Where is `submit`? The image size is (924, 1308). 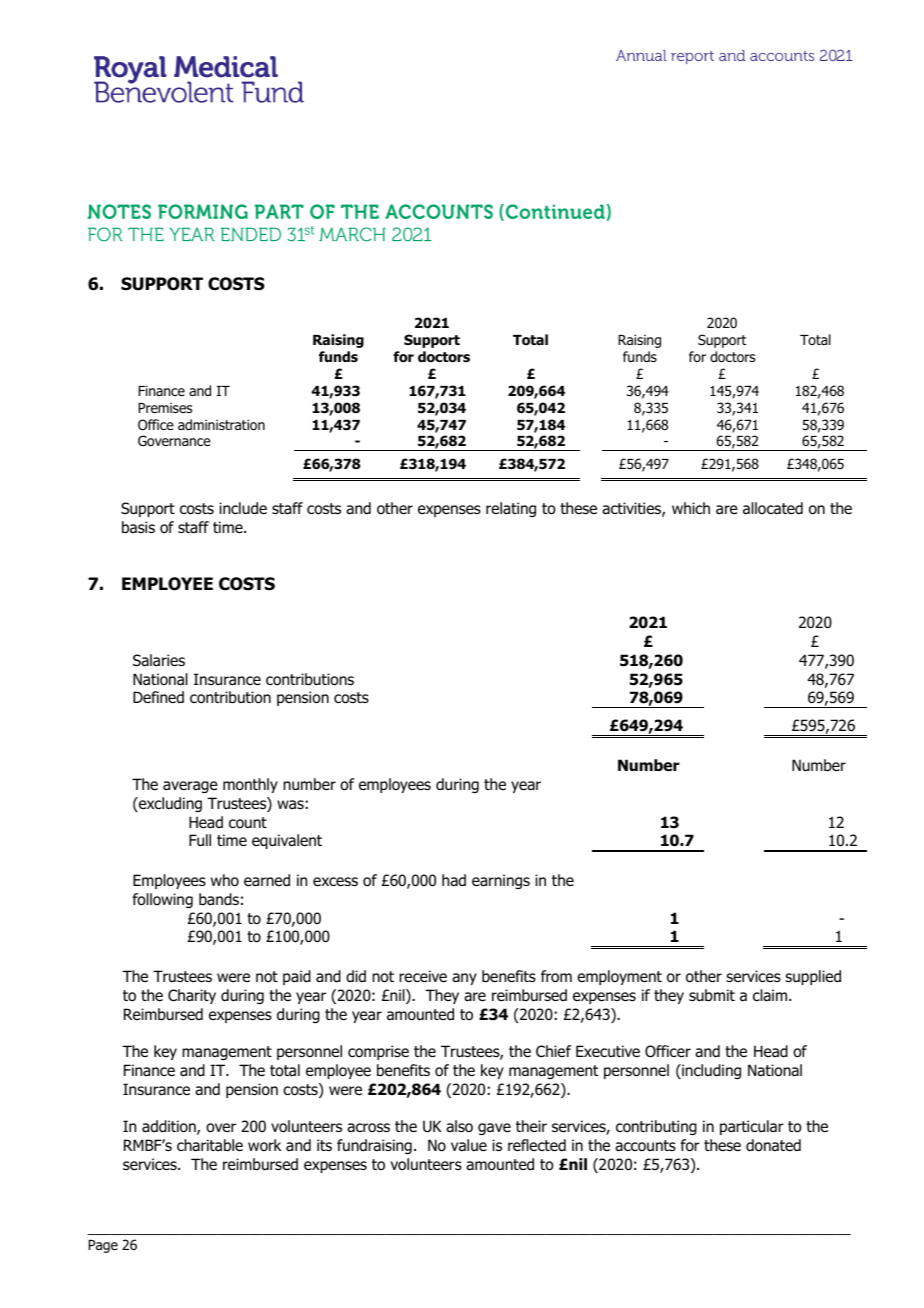
submit is located at coordinates (712, 995).
